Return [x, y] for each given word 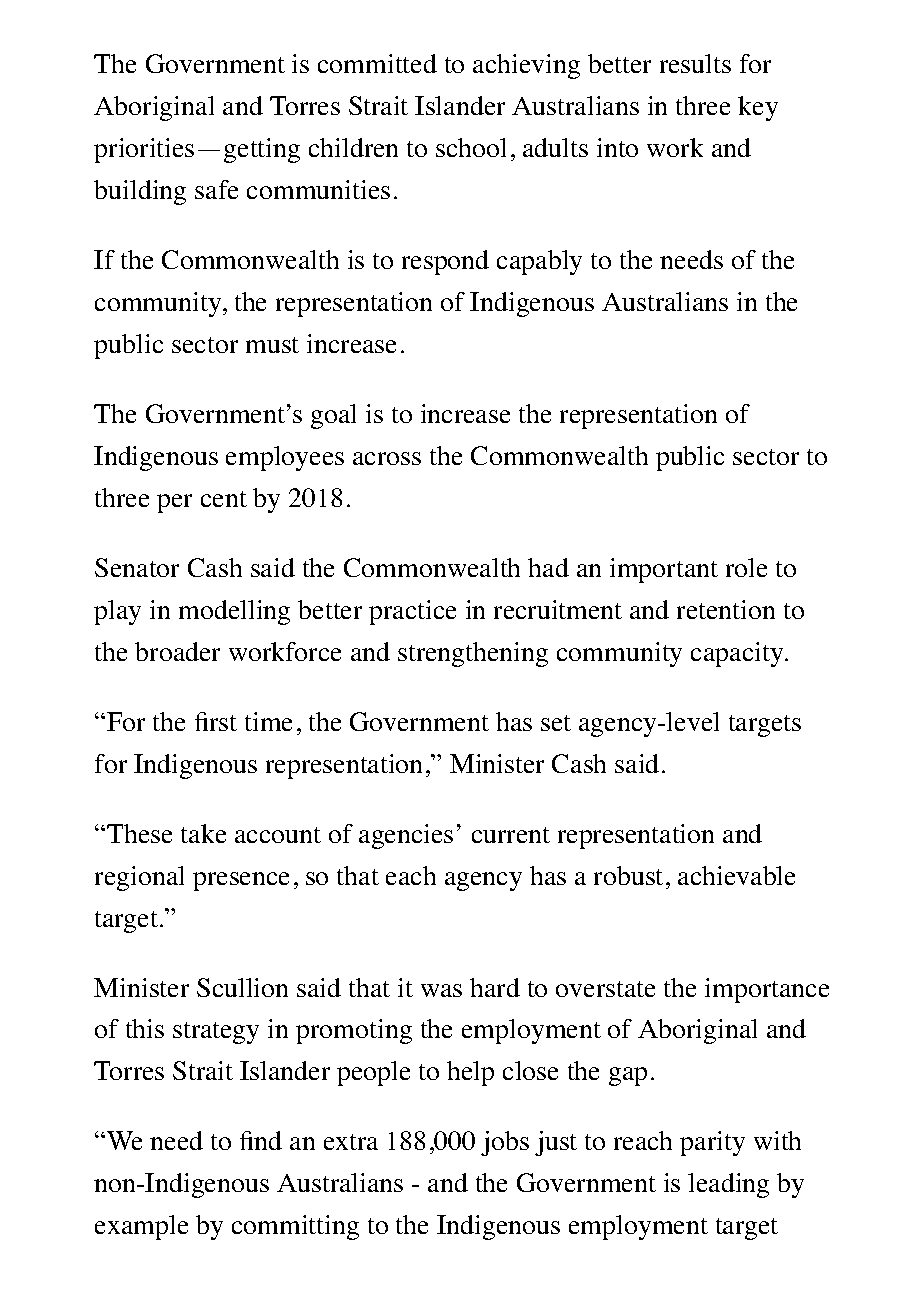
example [141, 1227]
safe [216, 189]
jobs [505, 1143]
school [471, 147]
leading [728, 1185]
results [695, 63]
